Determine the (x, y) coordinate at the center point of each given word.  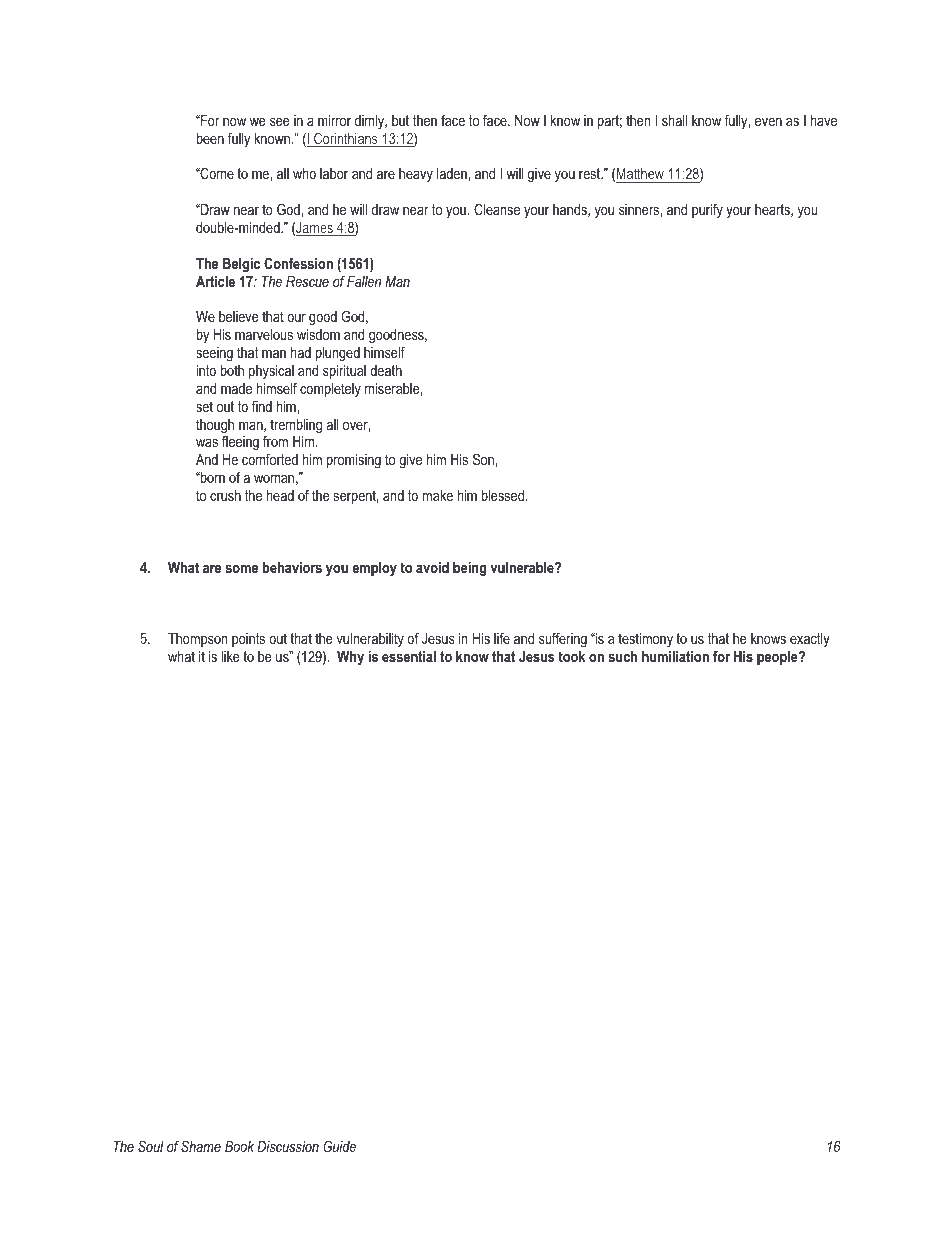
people (778, 658)
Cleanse (497, 209)
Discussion (288, 1146)
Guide (339, 1146)
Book (239, 1146)
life (502, 638)
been (210, 138)
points (248, 640)
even (768, 122)
